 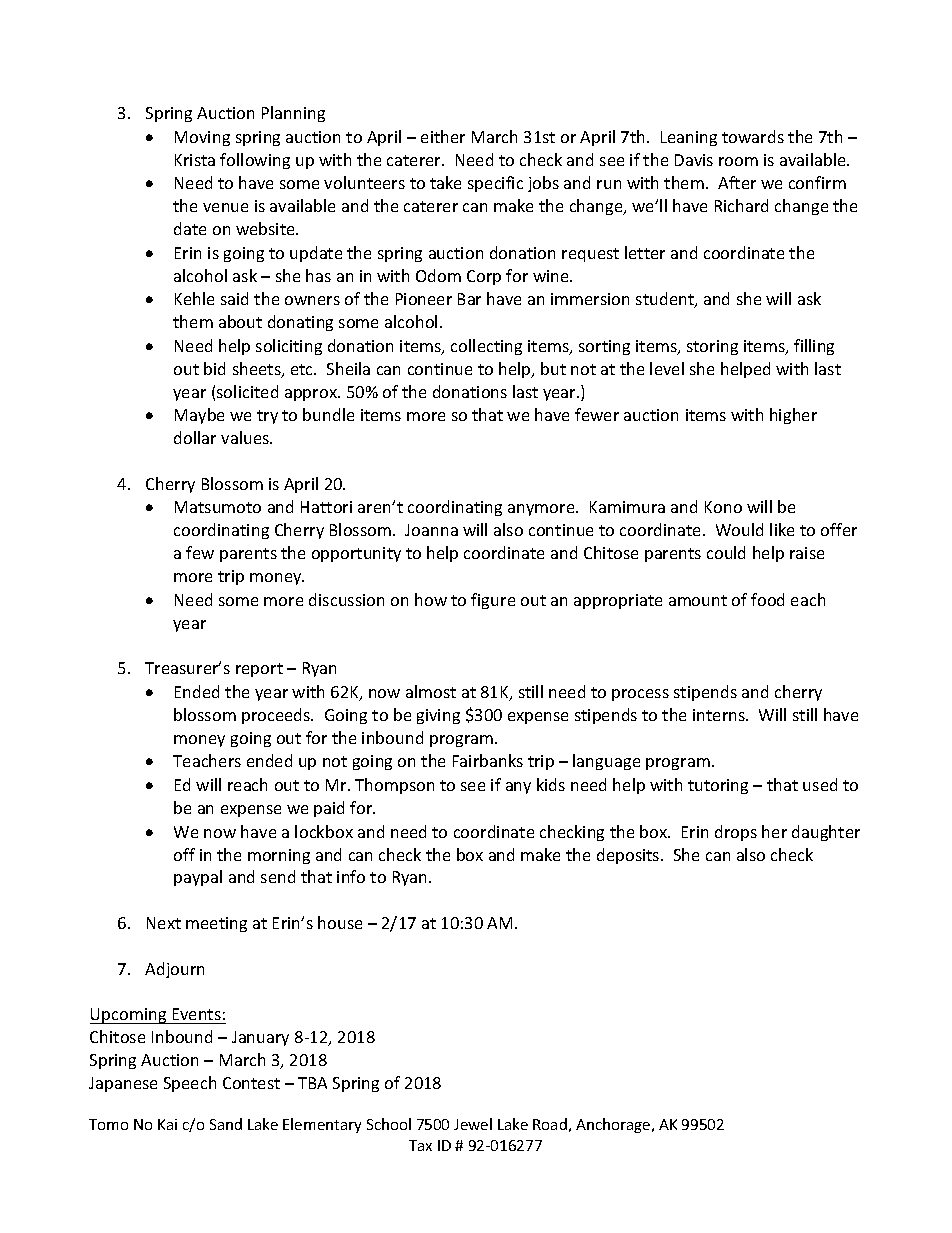 What do you see at coordinates (198, 878) in the screenshot?
I see `paypal` at bounding box center [198, 878].
